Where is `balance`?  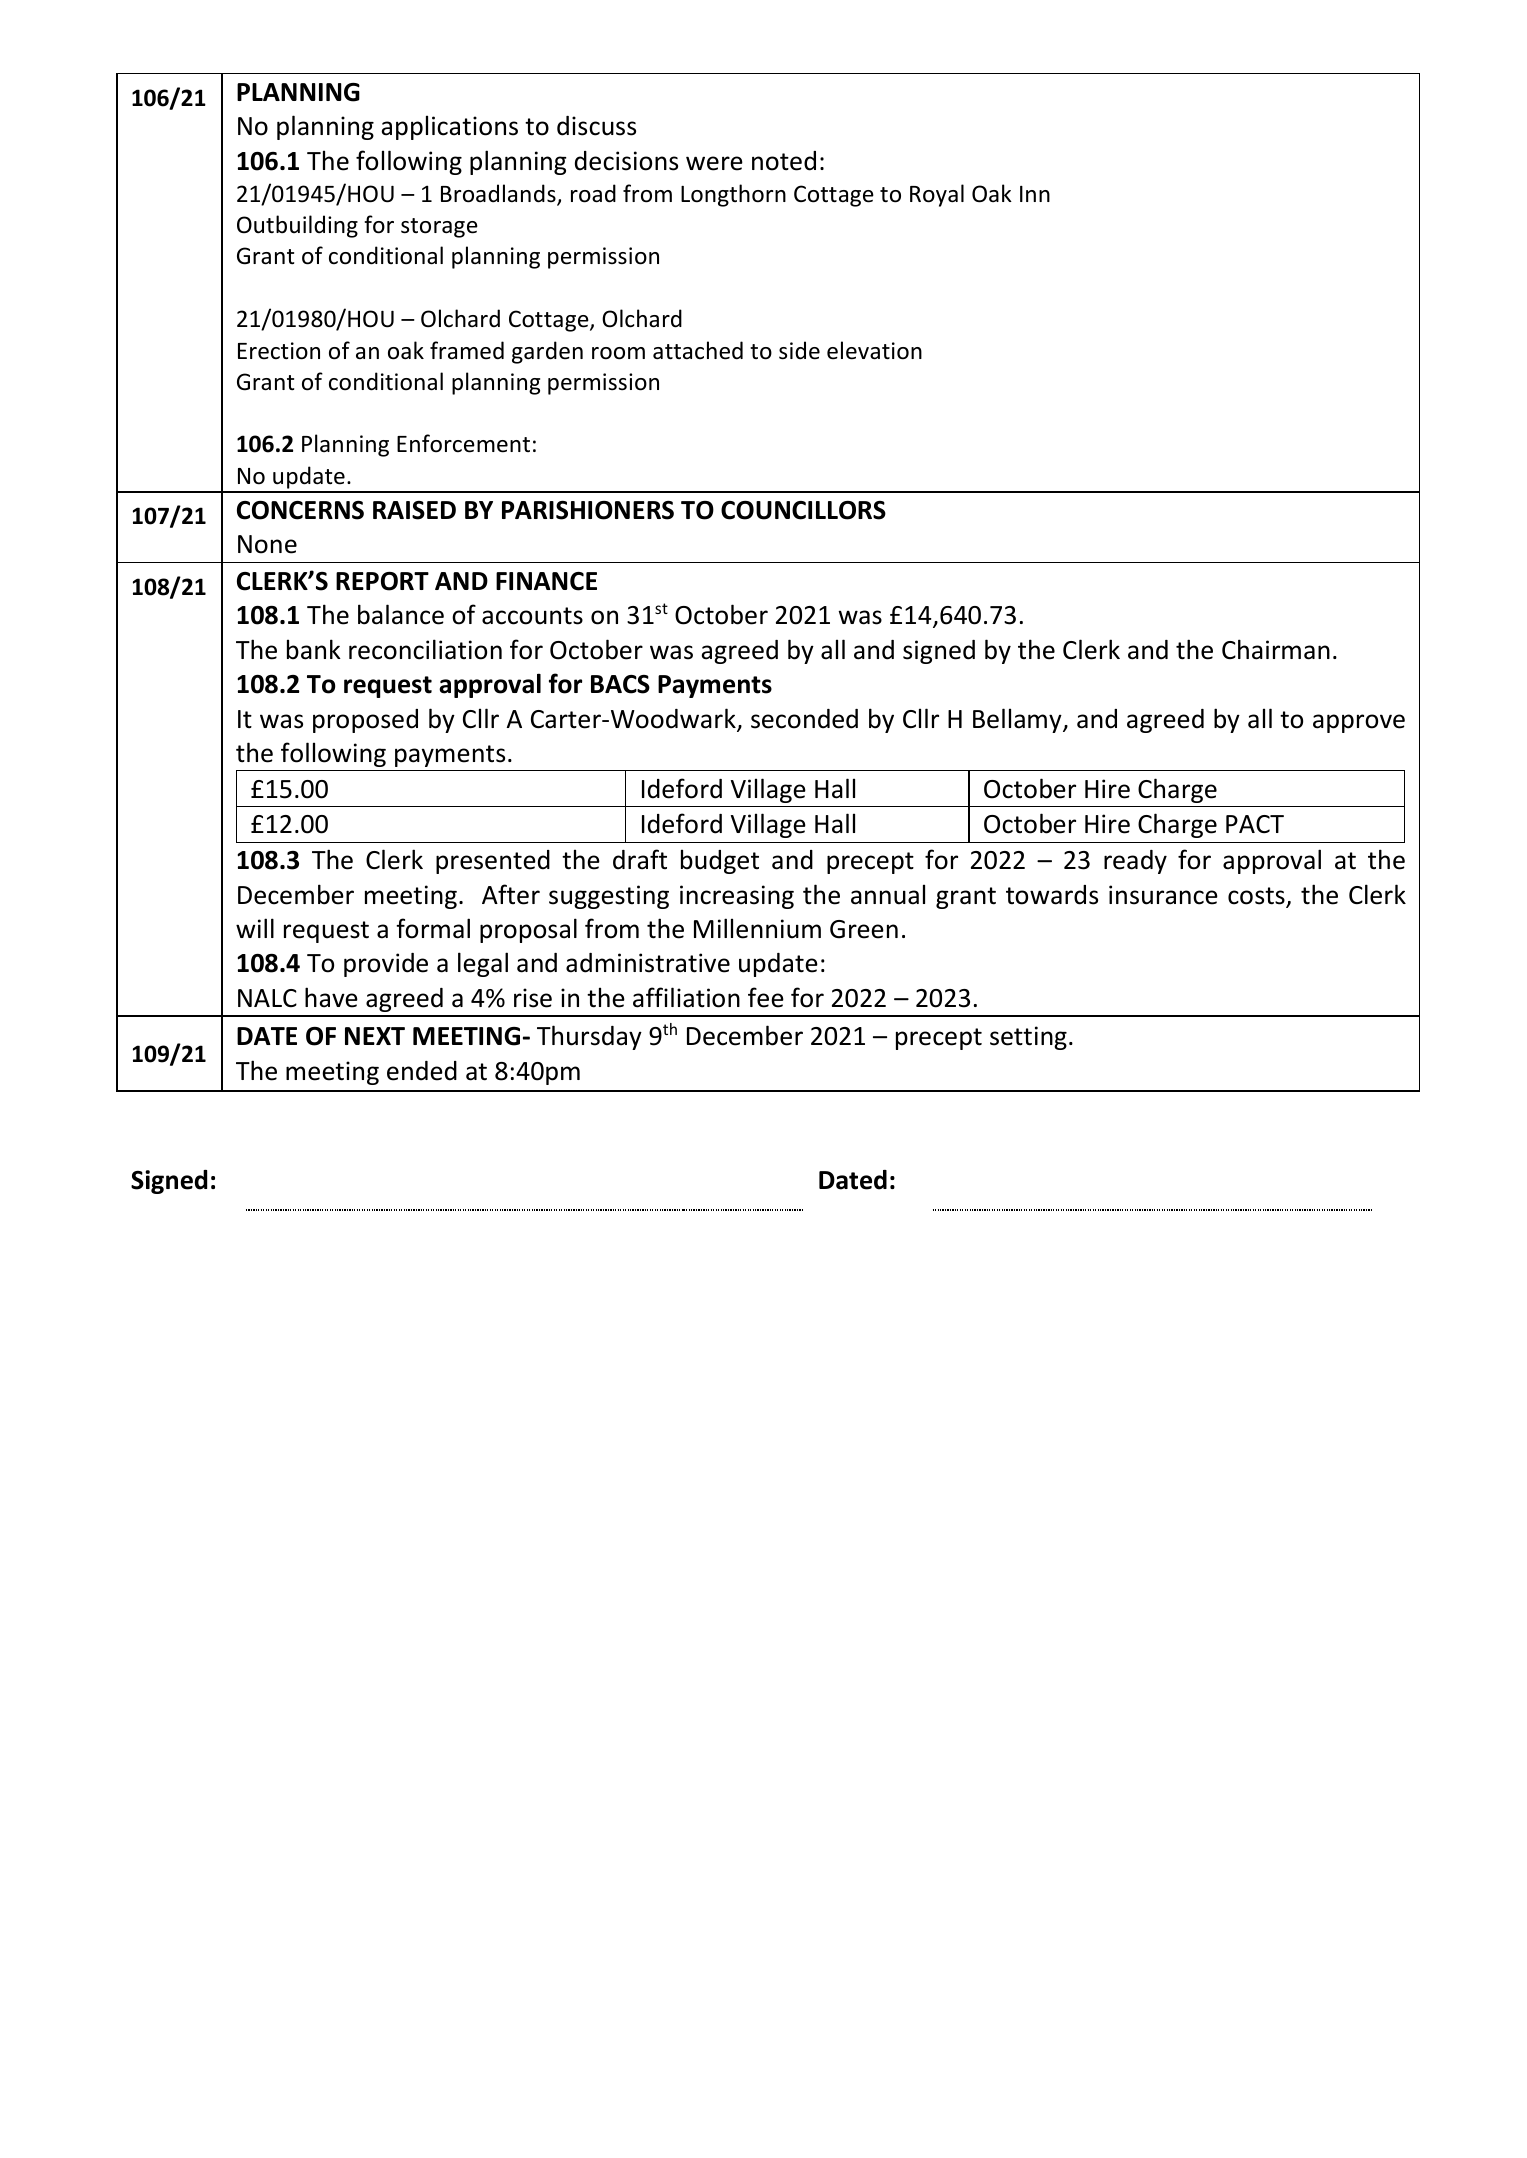
balance is located at coordinates (401, 614).
